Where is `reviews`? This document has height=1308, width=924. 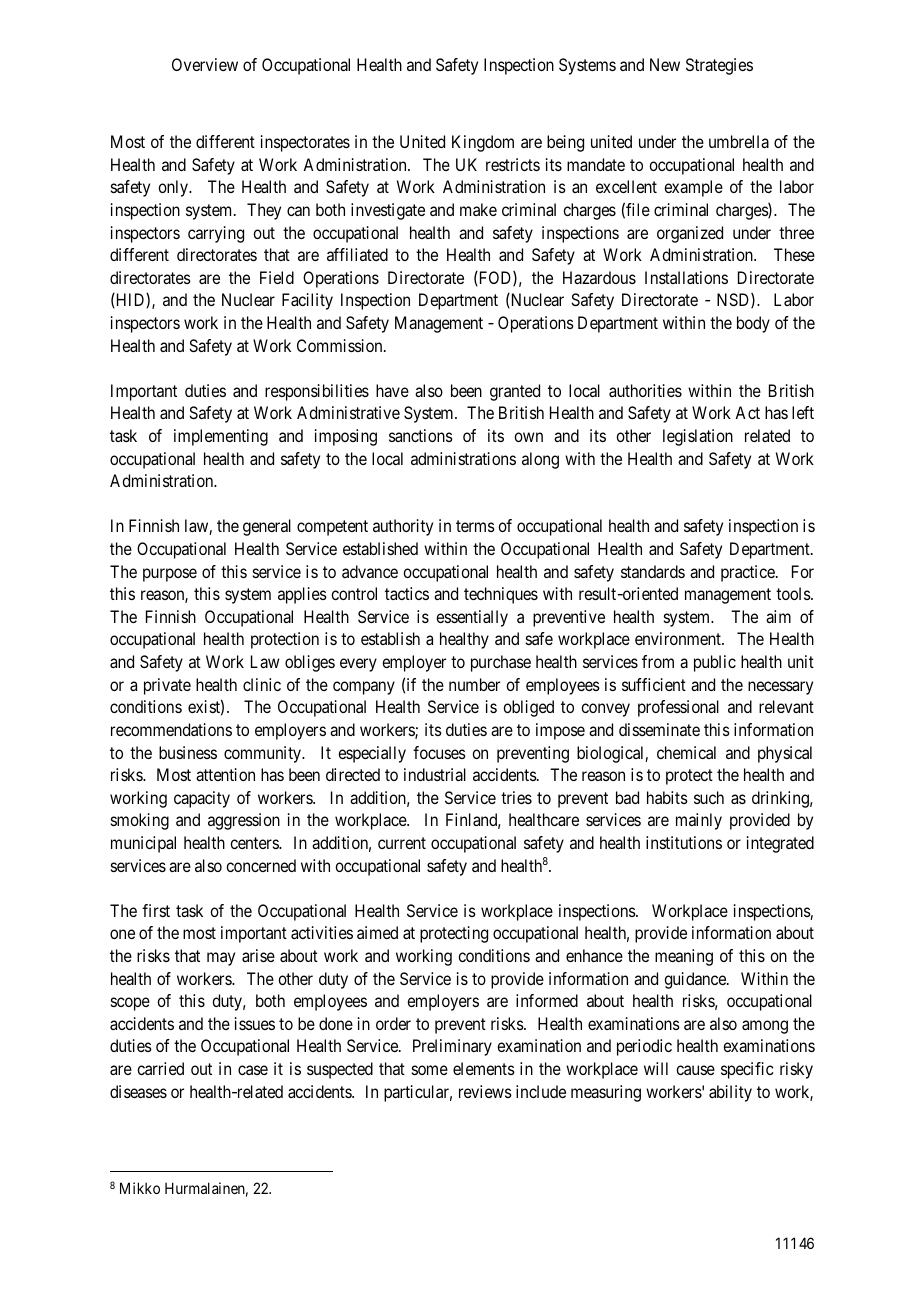
reviews is located at coordinates (485, 1091).
